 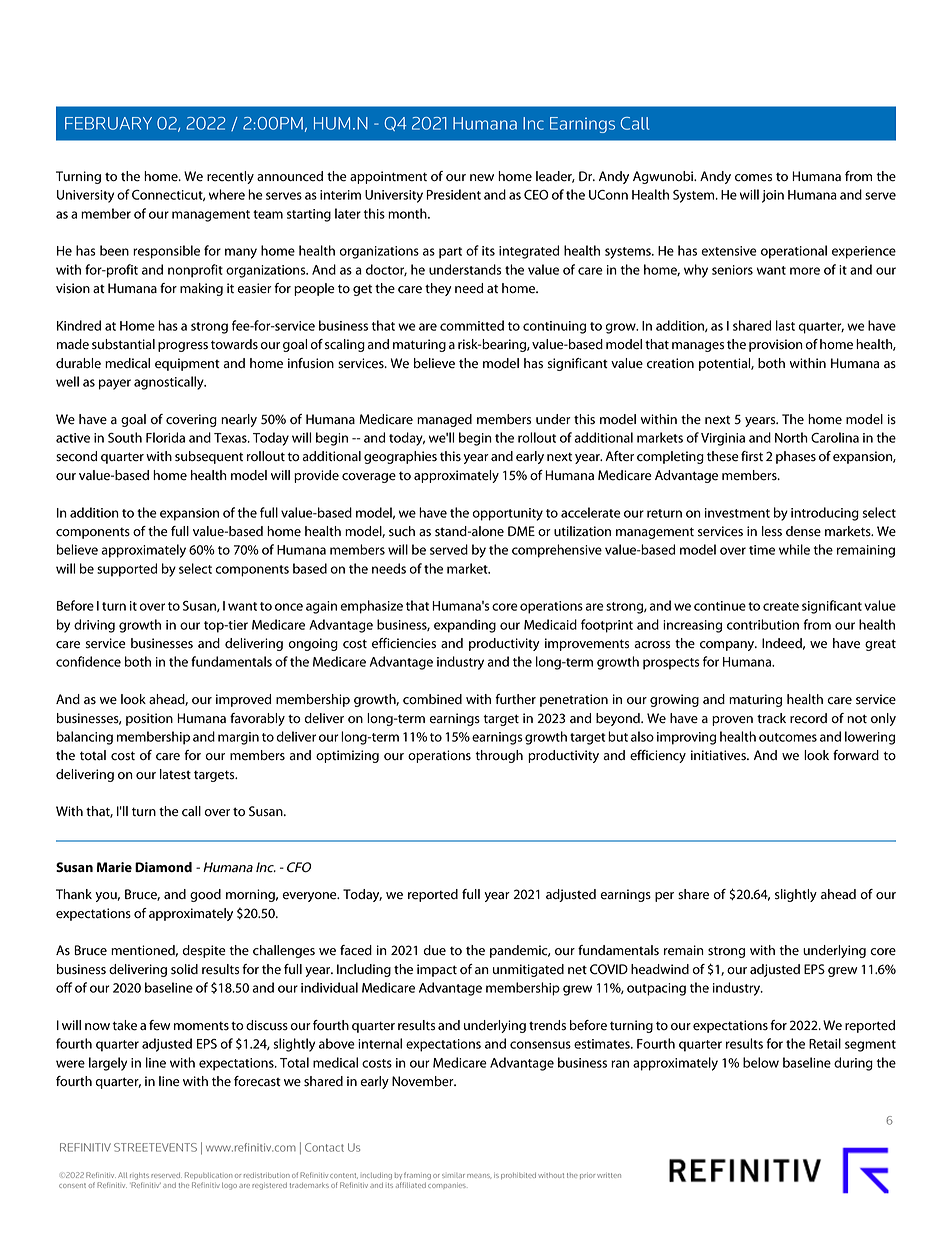 I want to click on through, so click(x=499, y=756).
